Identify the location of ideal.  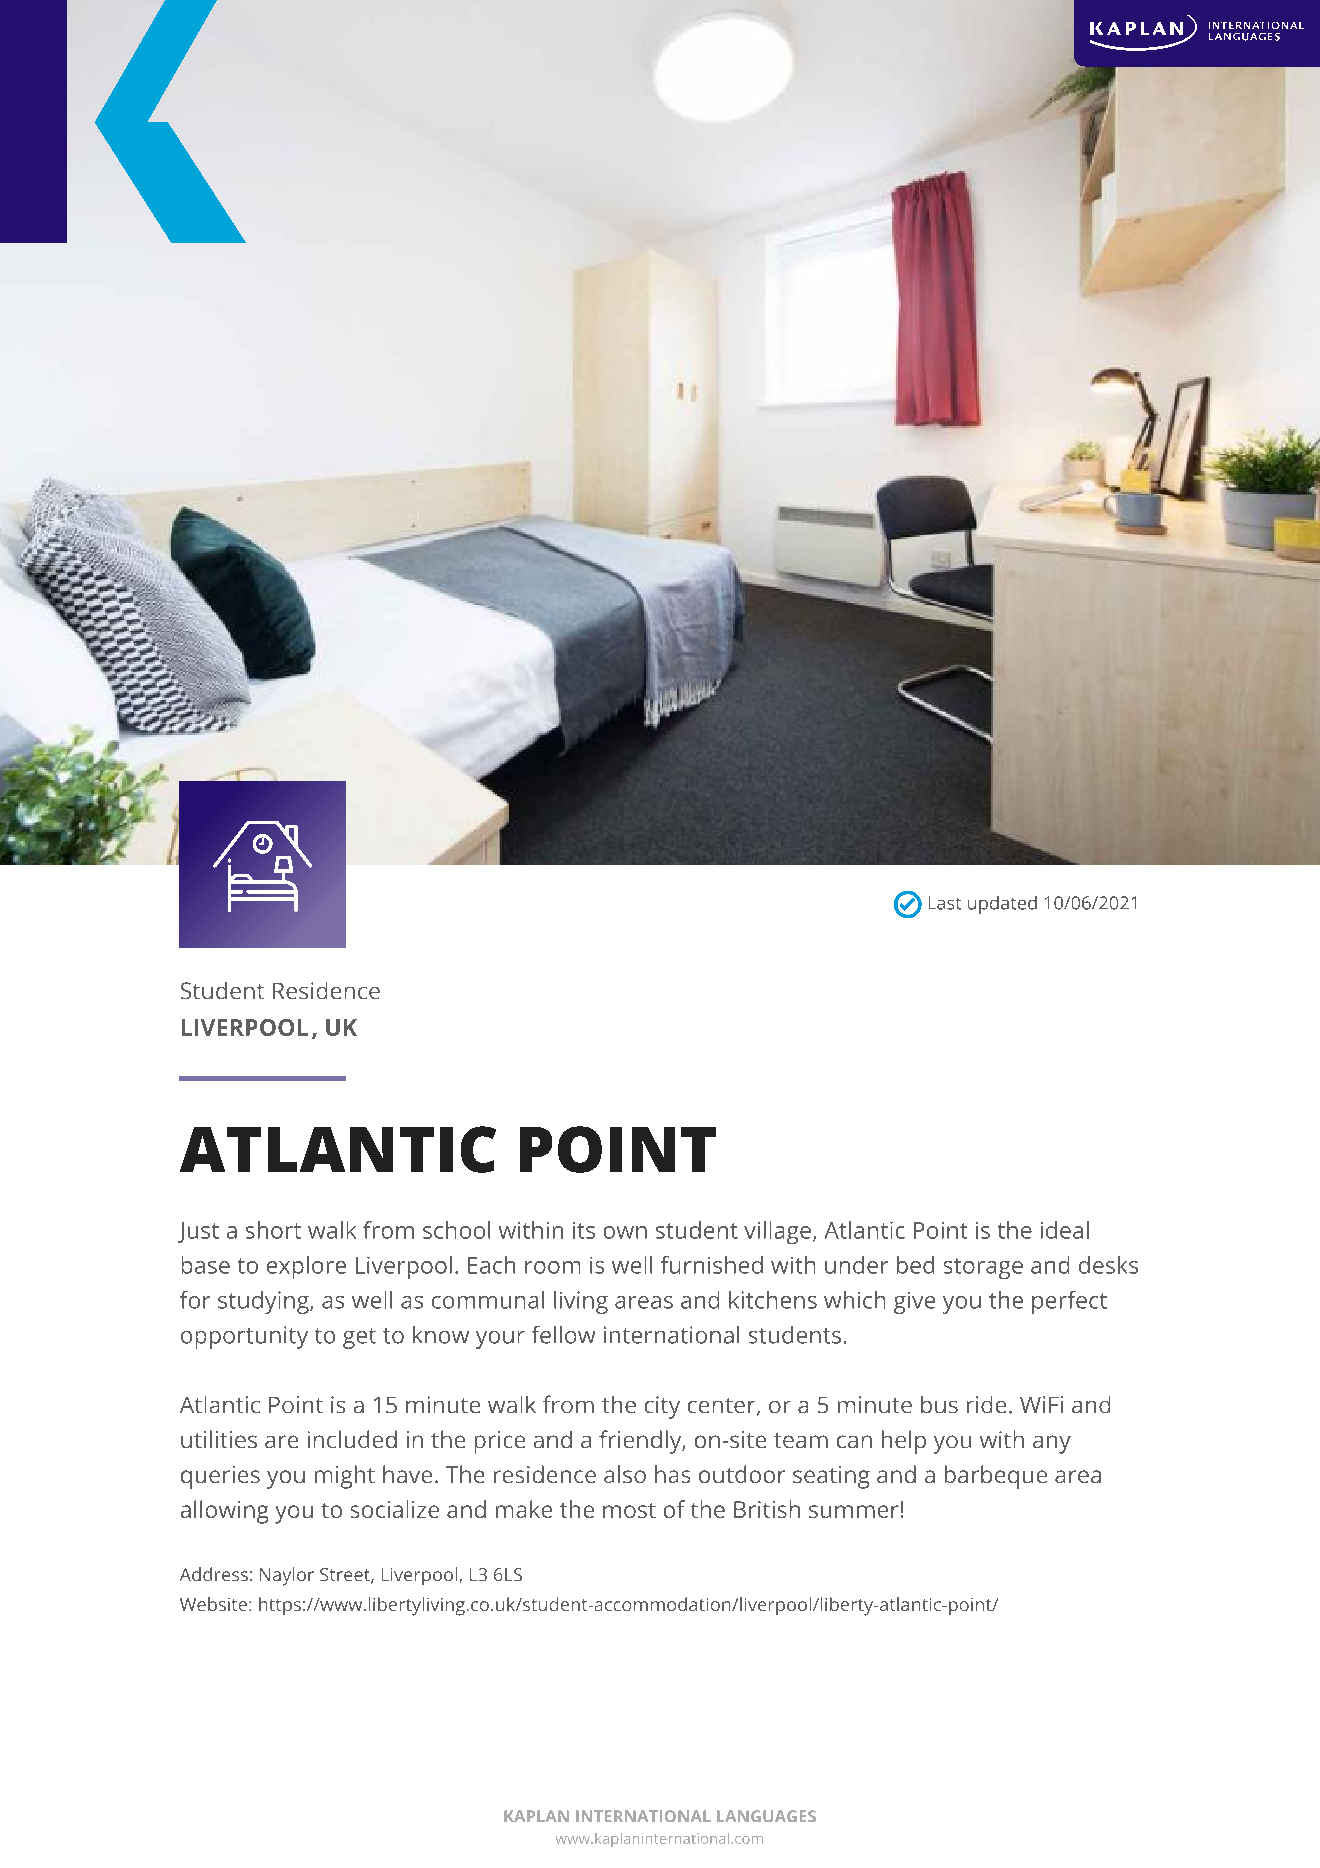
(1065, 1230).
